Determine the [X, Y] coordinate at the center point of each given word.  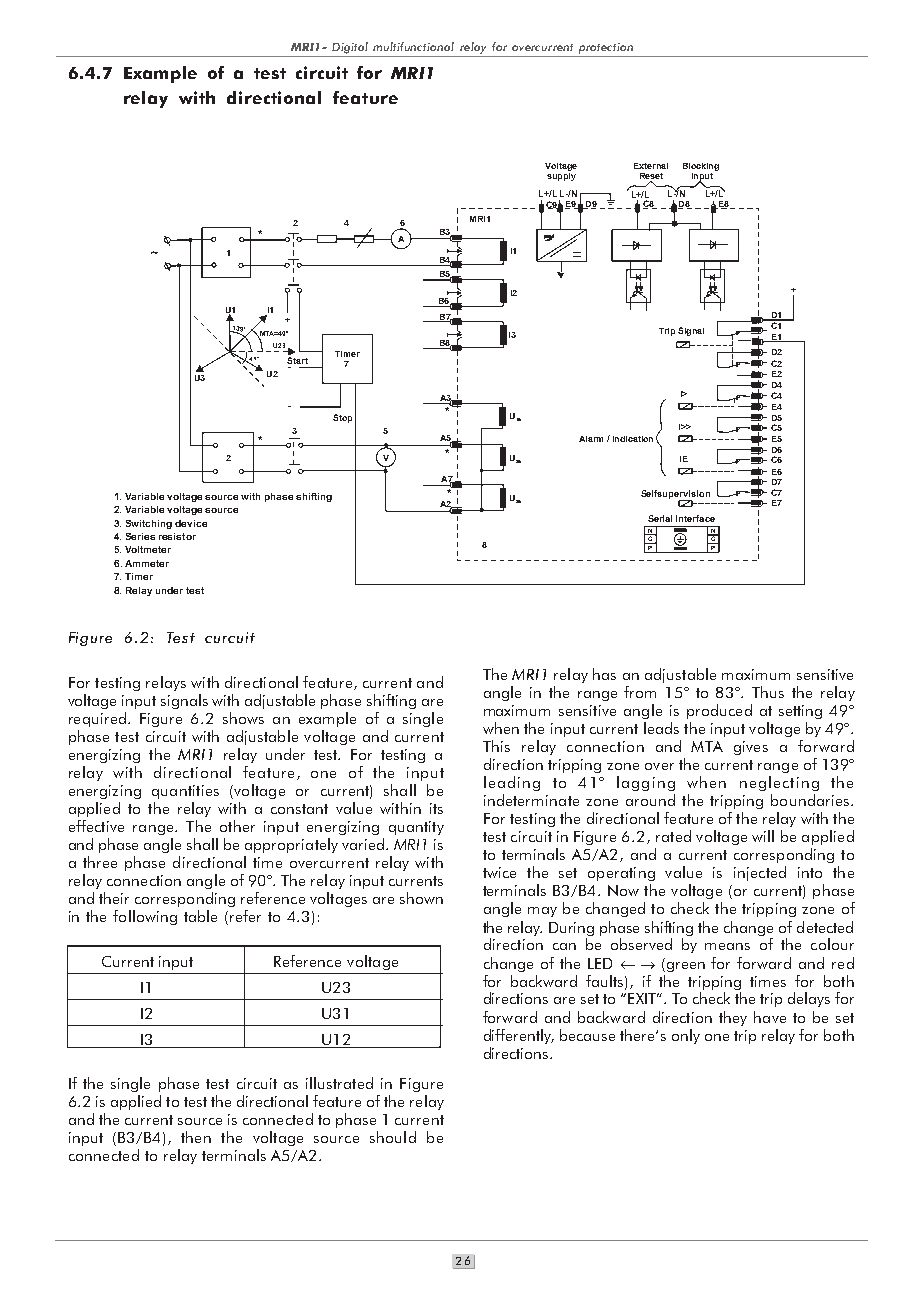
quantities [185, 792]
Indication [633, 439]
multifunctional [413, 46]
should [393, 1137]
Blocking [701, 168]
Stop [342, 418]
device [191, 523]
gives [751, 748]
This [496, 746]
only [686, 1036]
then [196, 1137]
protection [606, 48]
